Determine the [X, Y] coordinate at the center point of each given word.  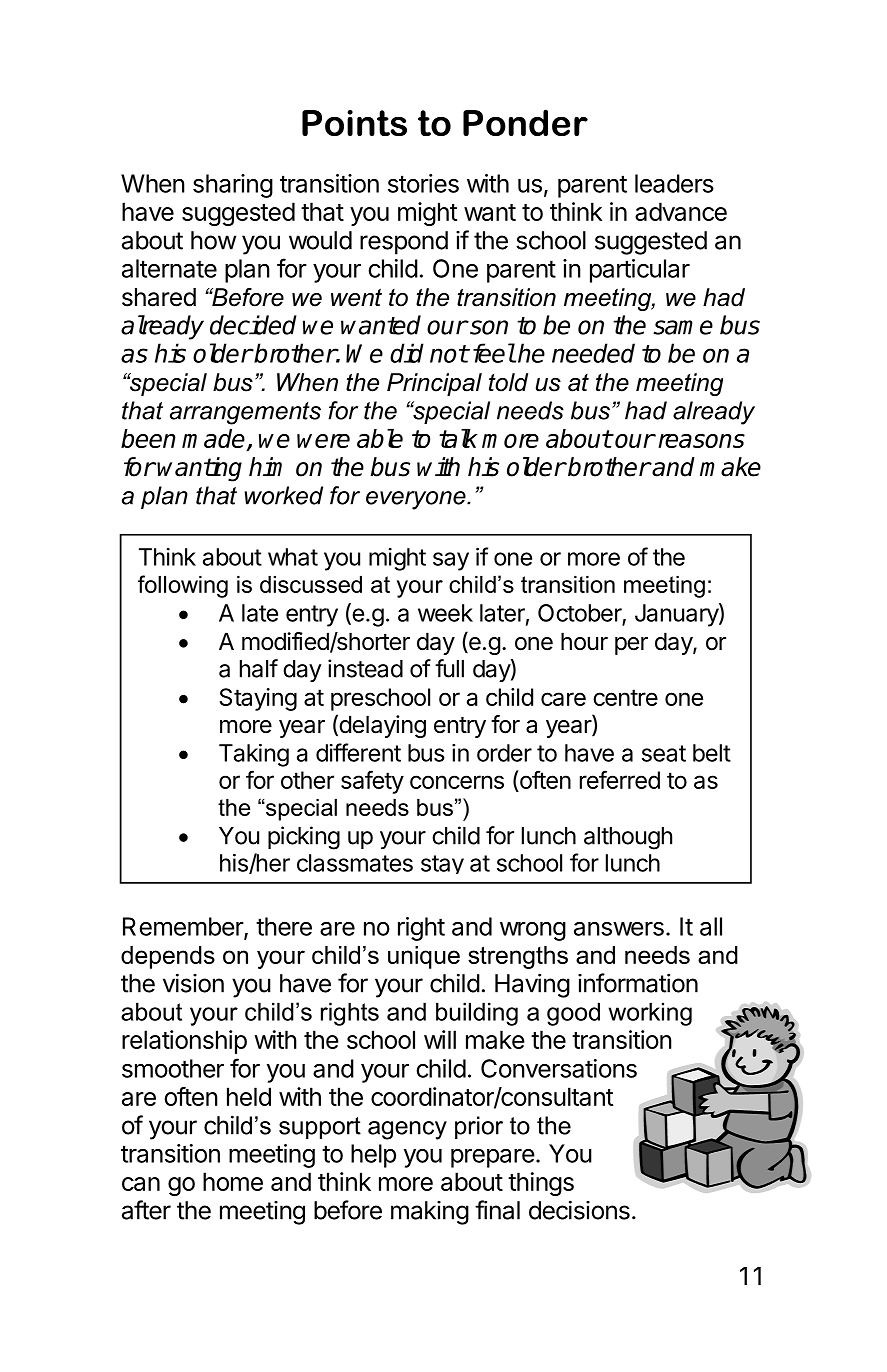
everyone [417, 500]
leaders [674, 183]
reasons [701, 441]
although [628, 838]
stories [423, 183]
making [430, 1213]
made [214, 440]
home [233, 1181]
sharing [233, 186]
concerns [457, 782]
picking [304, 838]
